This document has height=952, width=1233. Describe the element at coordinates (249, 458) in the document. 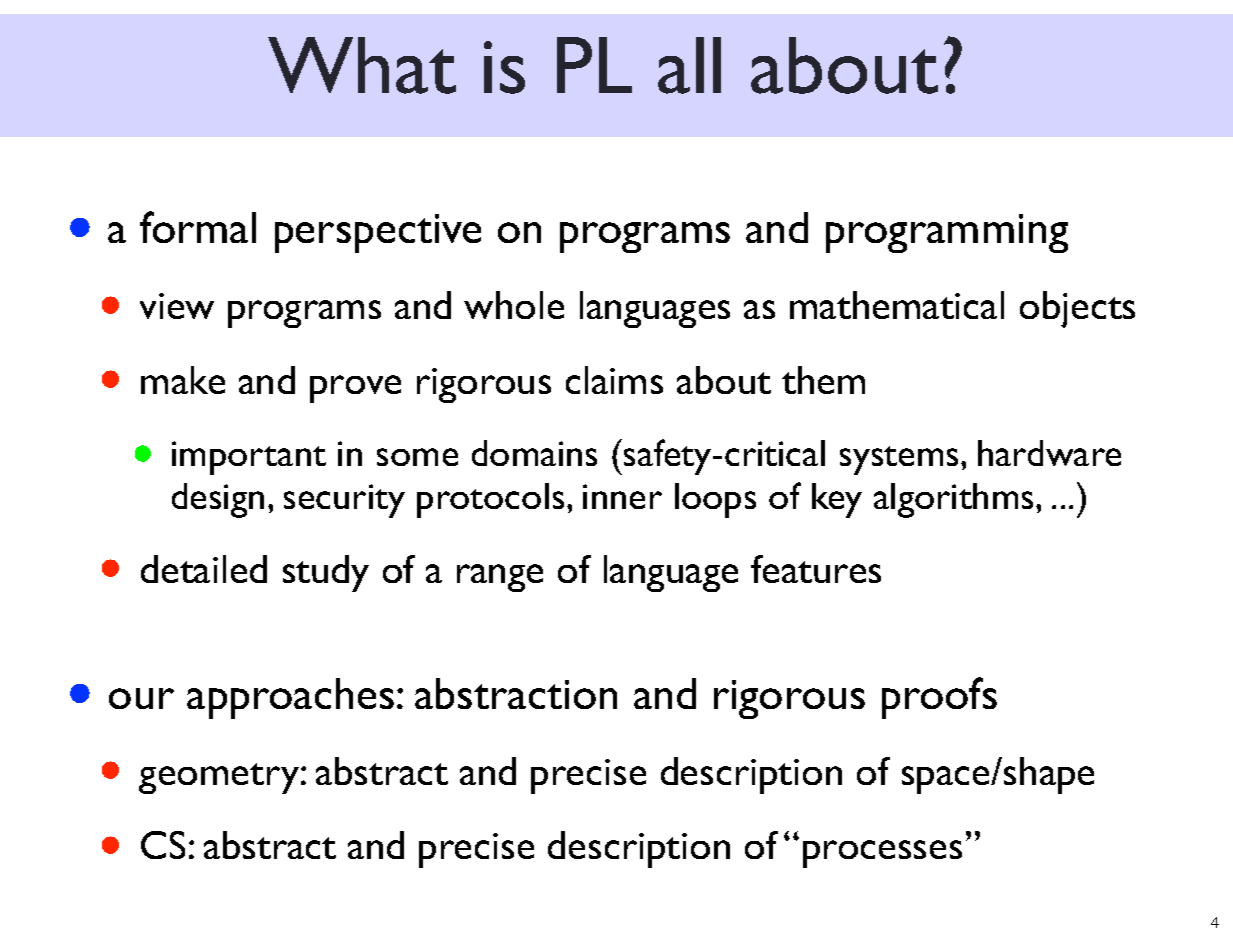

I see `important` at that location.
